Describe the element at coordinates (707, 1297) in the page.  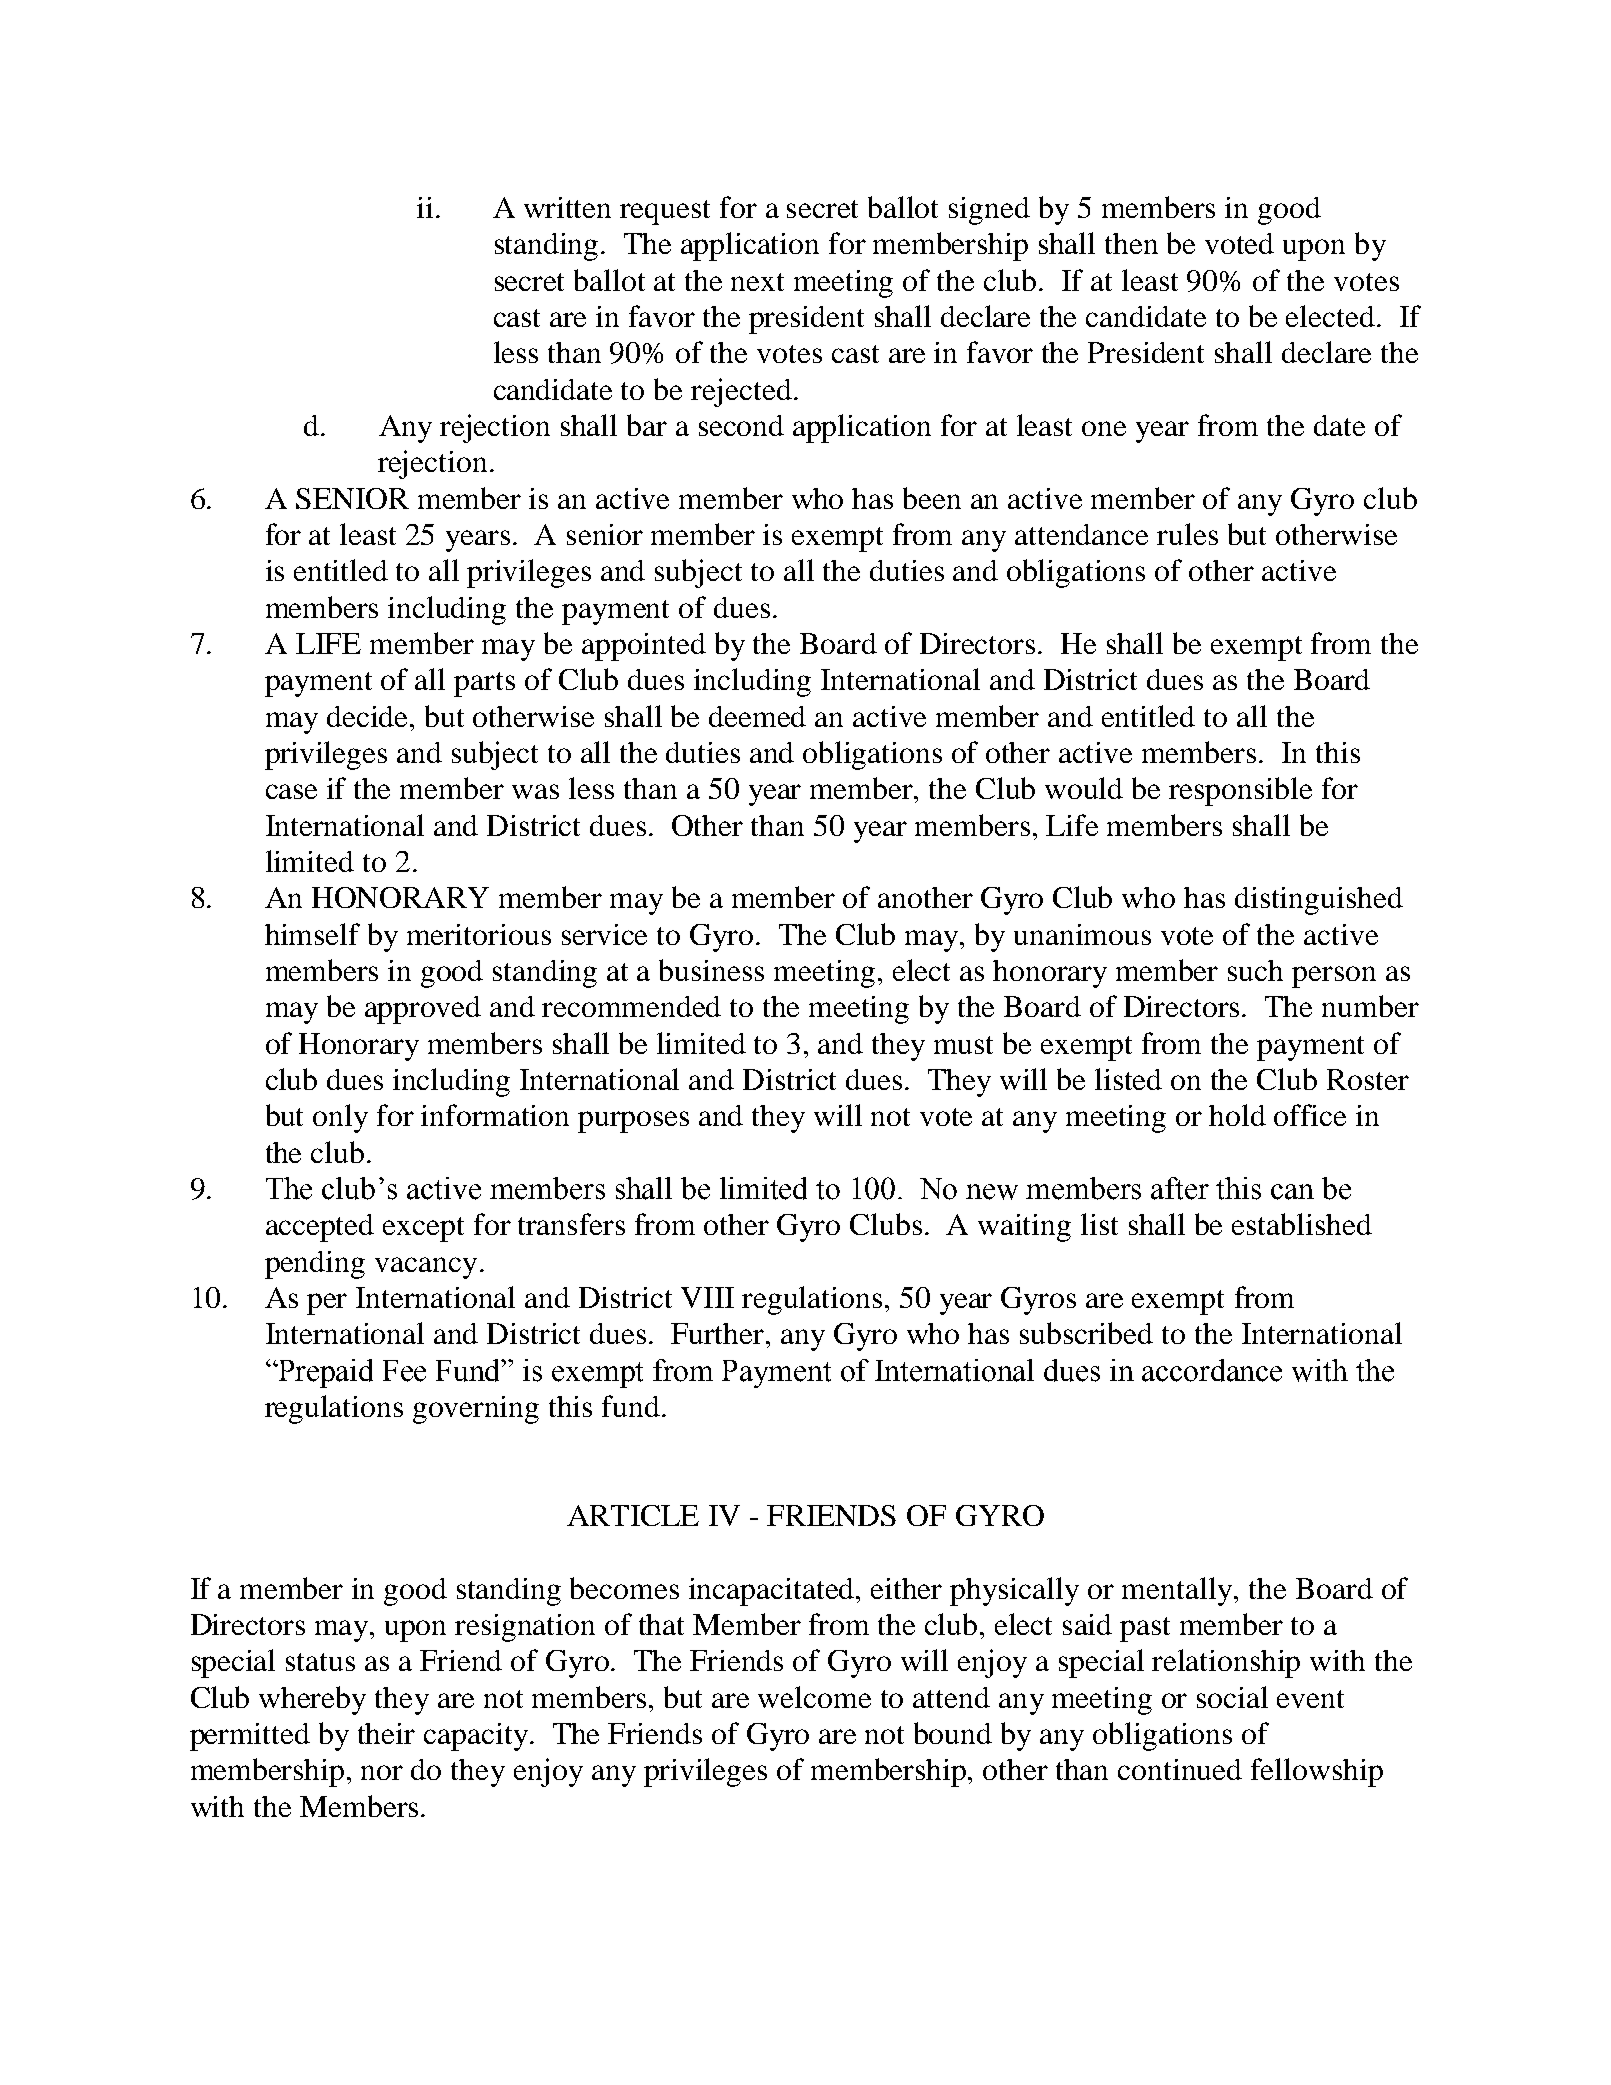
I see `VIII` at that location.
